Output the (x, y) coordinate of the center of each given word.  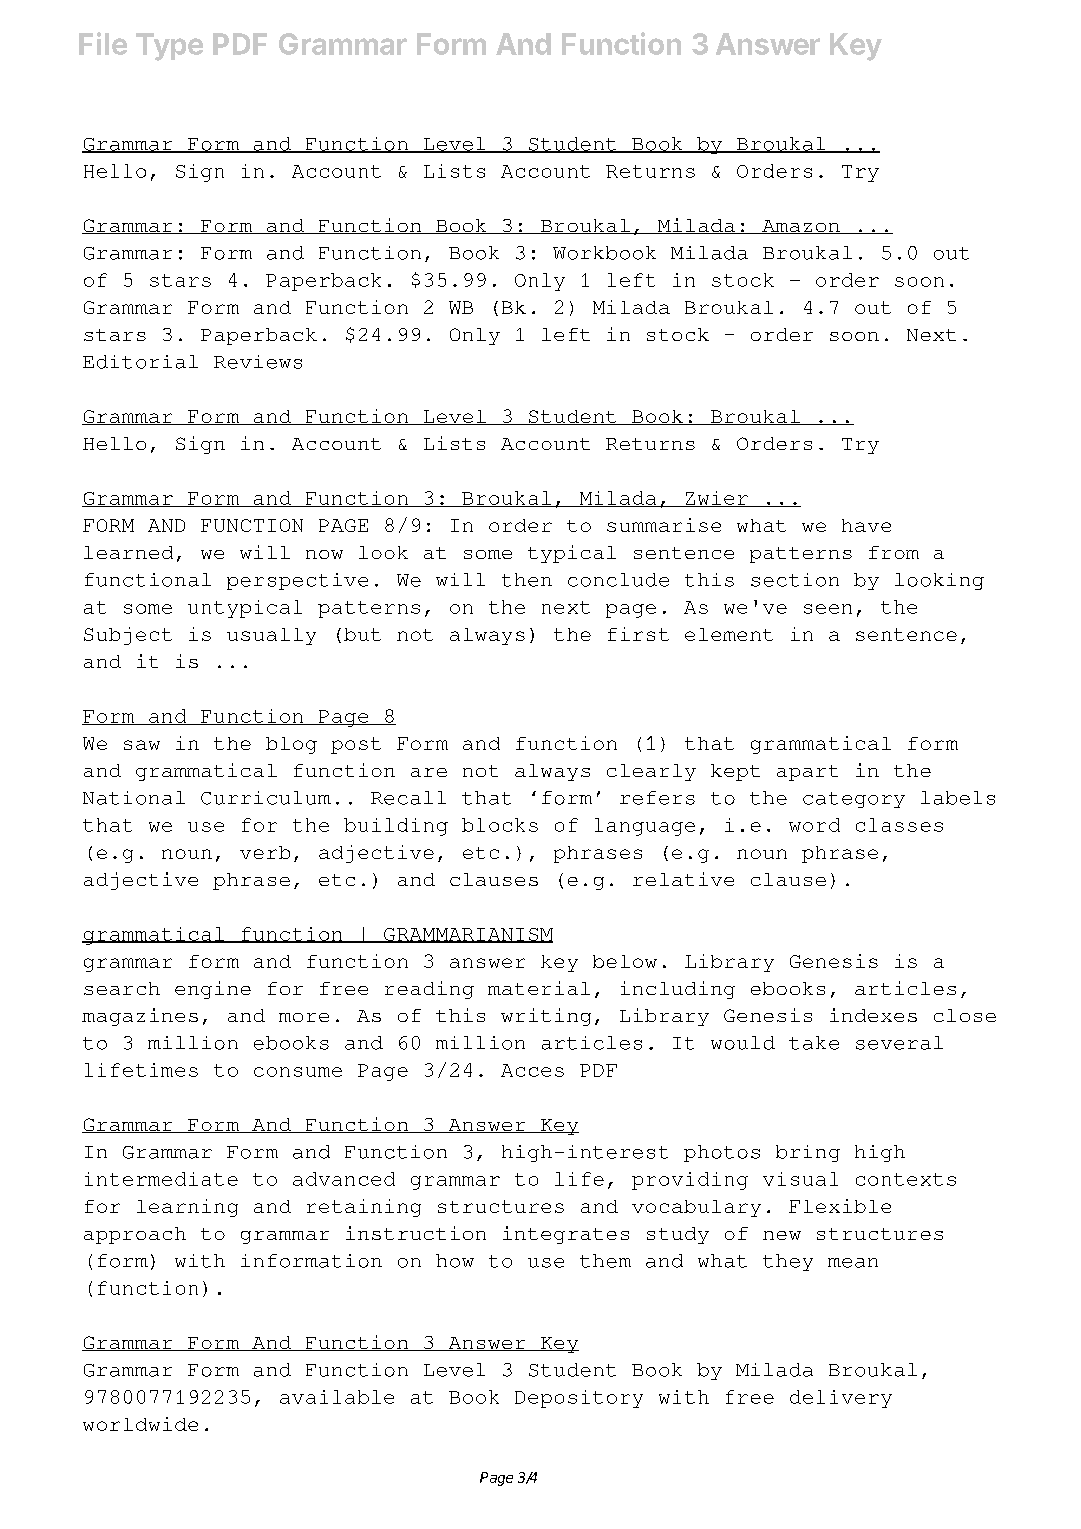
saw (142, 745)
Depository (579, 1399)
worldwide (140, 1424)
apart (807, 773)
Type (169, 47)
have (866, 525)
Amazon (801, 227)
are (429, 772)
